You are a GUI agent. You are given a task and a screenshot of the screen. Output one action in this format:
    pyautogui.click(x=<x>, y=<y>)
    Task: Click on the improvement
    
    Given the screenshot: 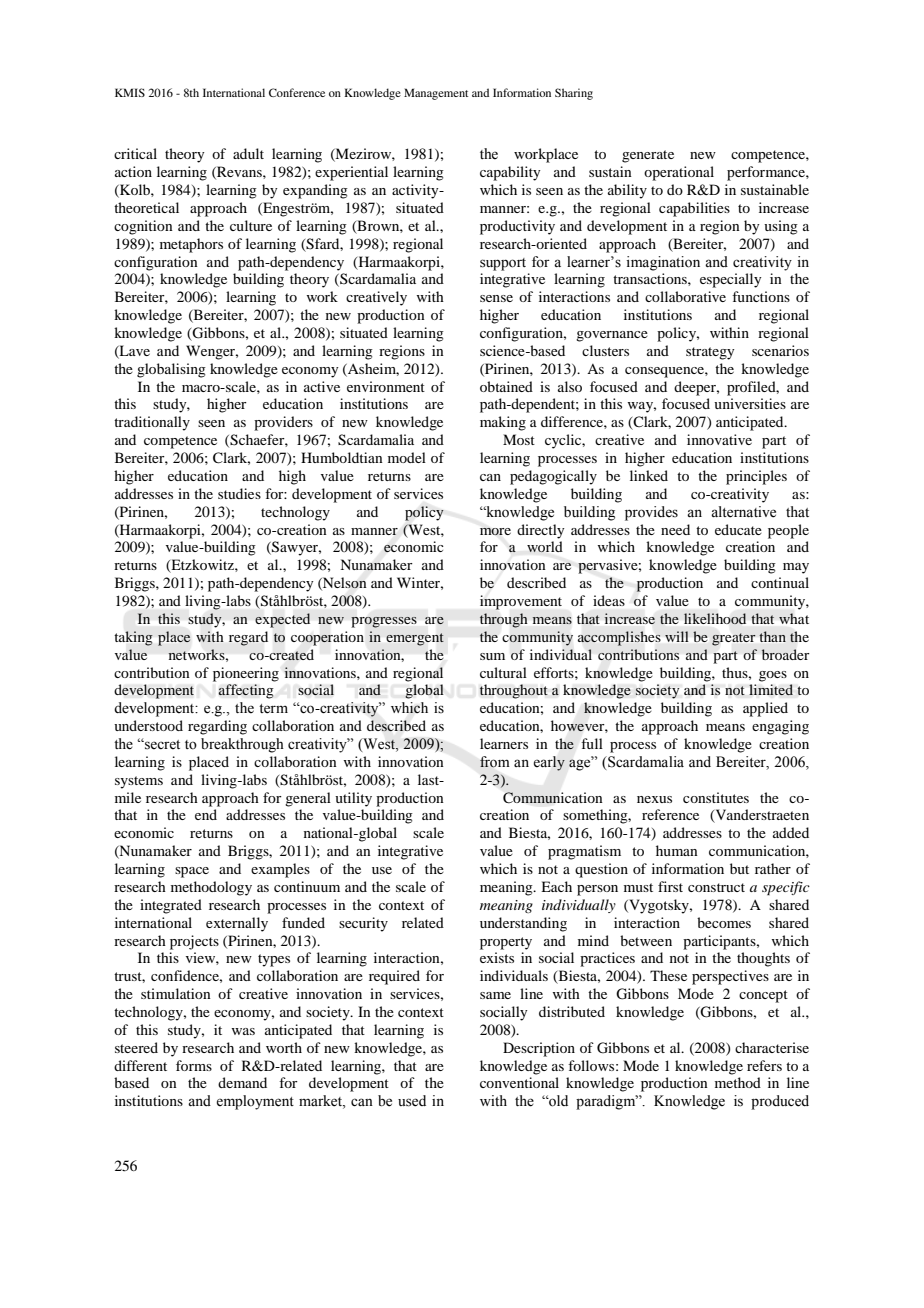 What is the action you would take?
    pyautogui.click(x=521, y=602)
